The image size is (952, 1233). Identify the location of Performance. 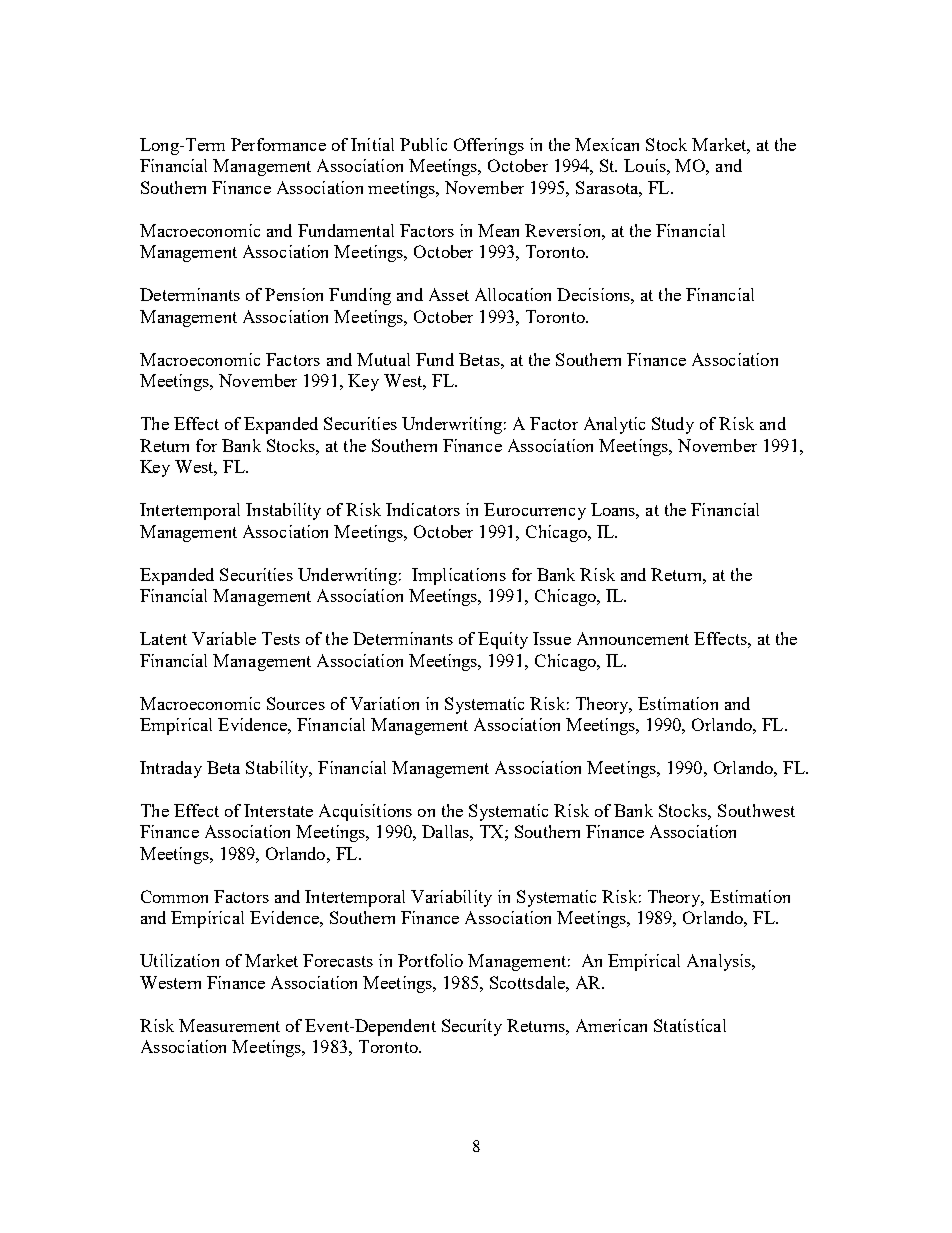
(278, 144).
